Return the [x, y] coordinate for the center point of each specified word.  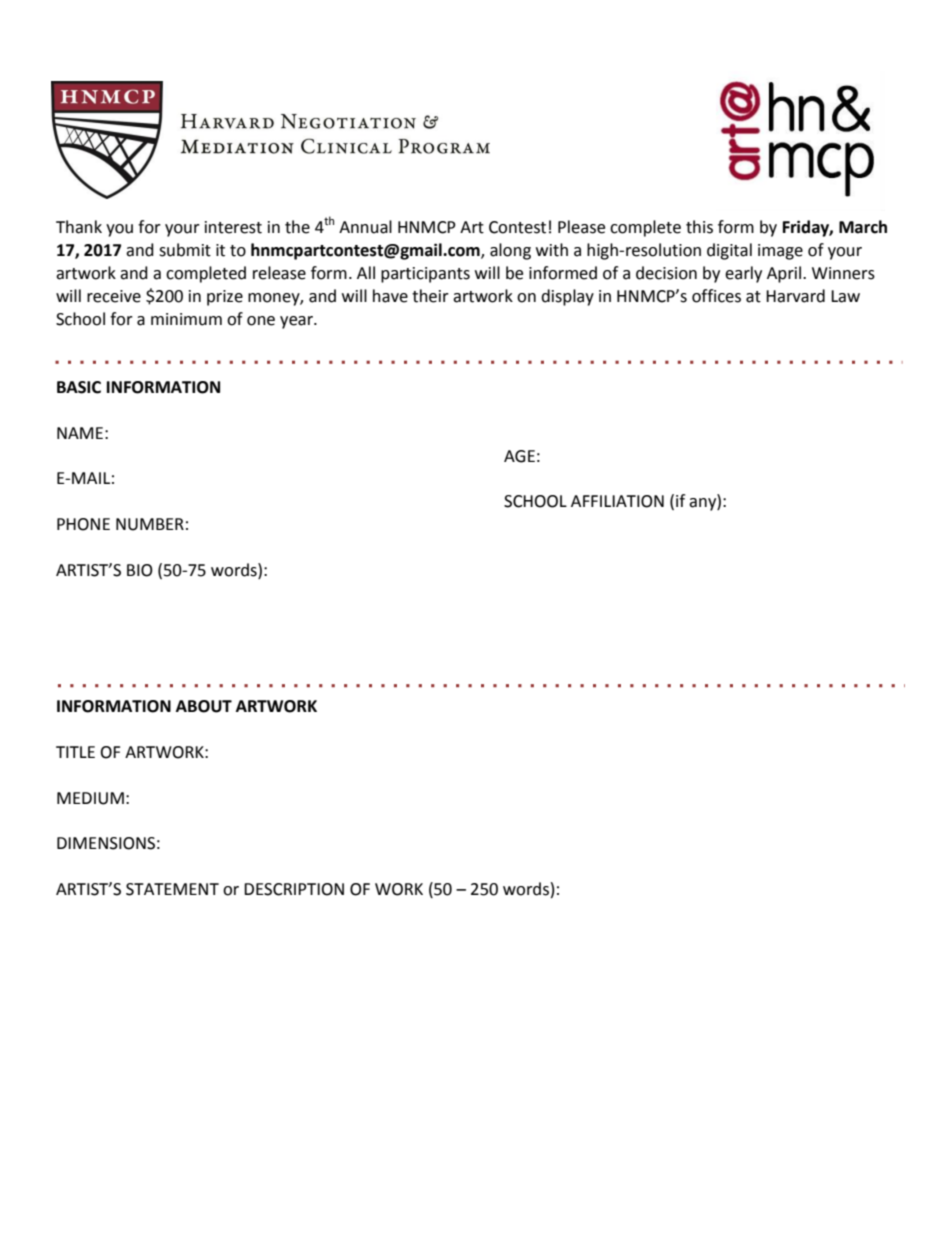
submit [185, 250]
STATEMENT [172, 889]
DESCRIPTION [294, 889]
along [510, 251]
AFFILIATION [617, 501]
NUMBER [150, 524]
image [780, 252]
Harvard [795, 296]
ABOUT [204, 706]
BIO [140, 570]
